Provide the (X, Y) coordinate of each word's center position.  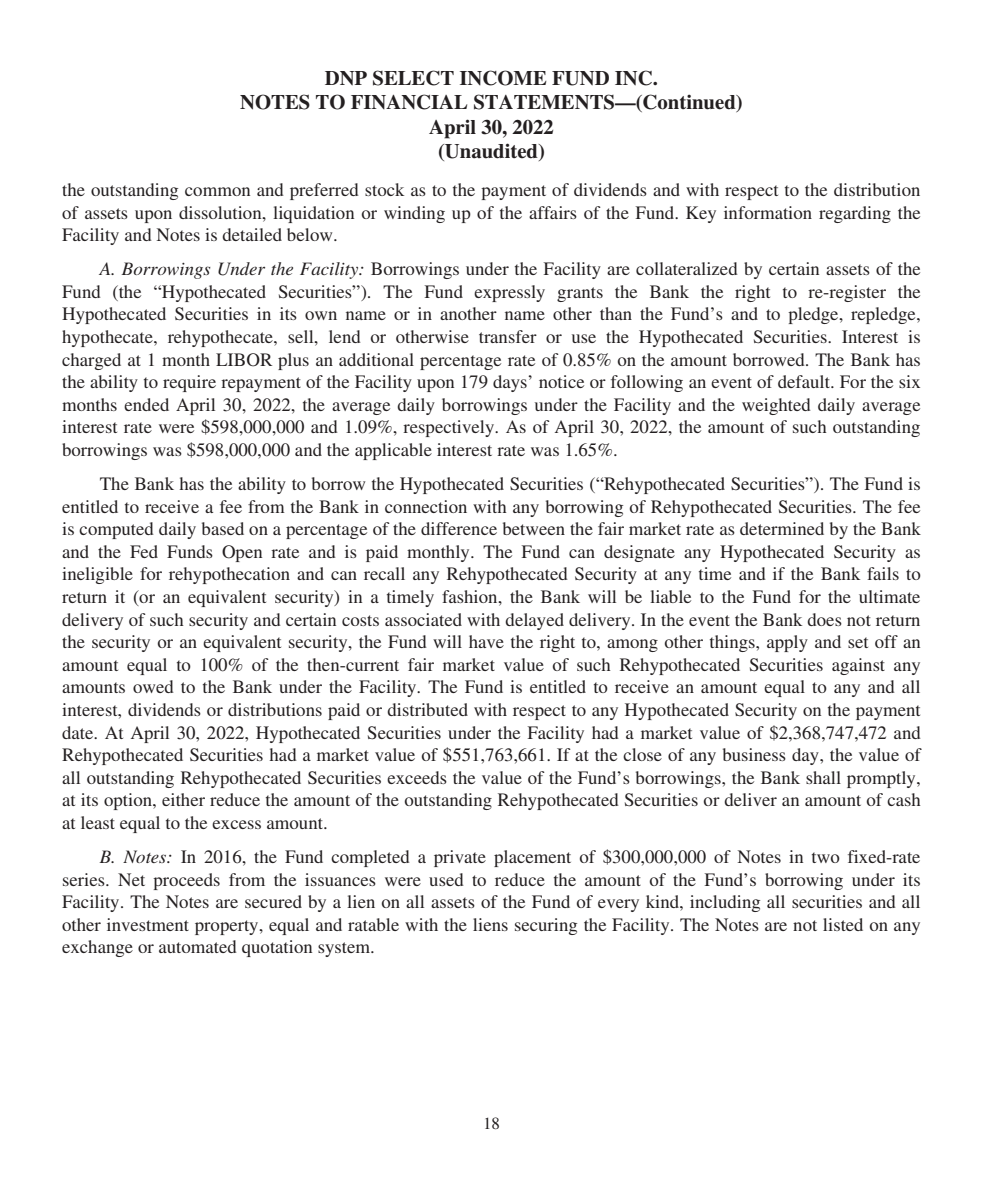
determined (782, 528)
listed (843, 924)
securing (546, 926)
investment (148, 924)
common (217, 191)
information (768, 212)
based (223, 528)
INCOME (503, 78)
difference (459, 528)
